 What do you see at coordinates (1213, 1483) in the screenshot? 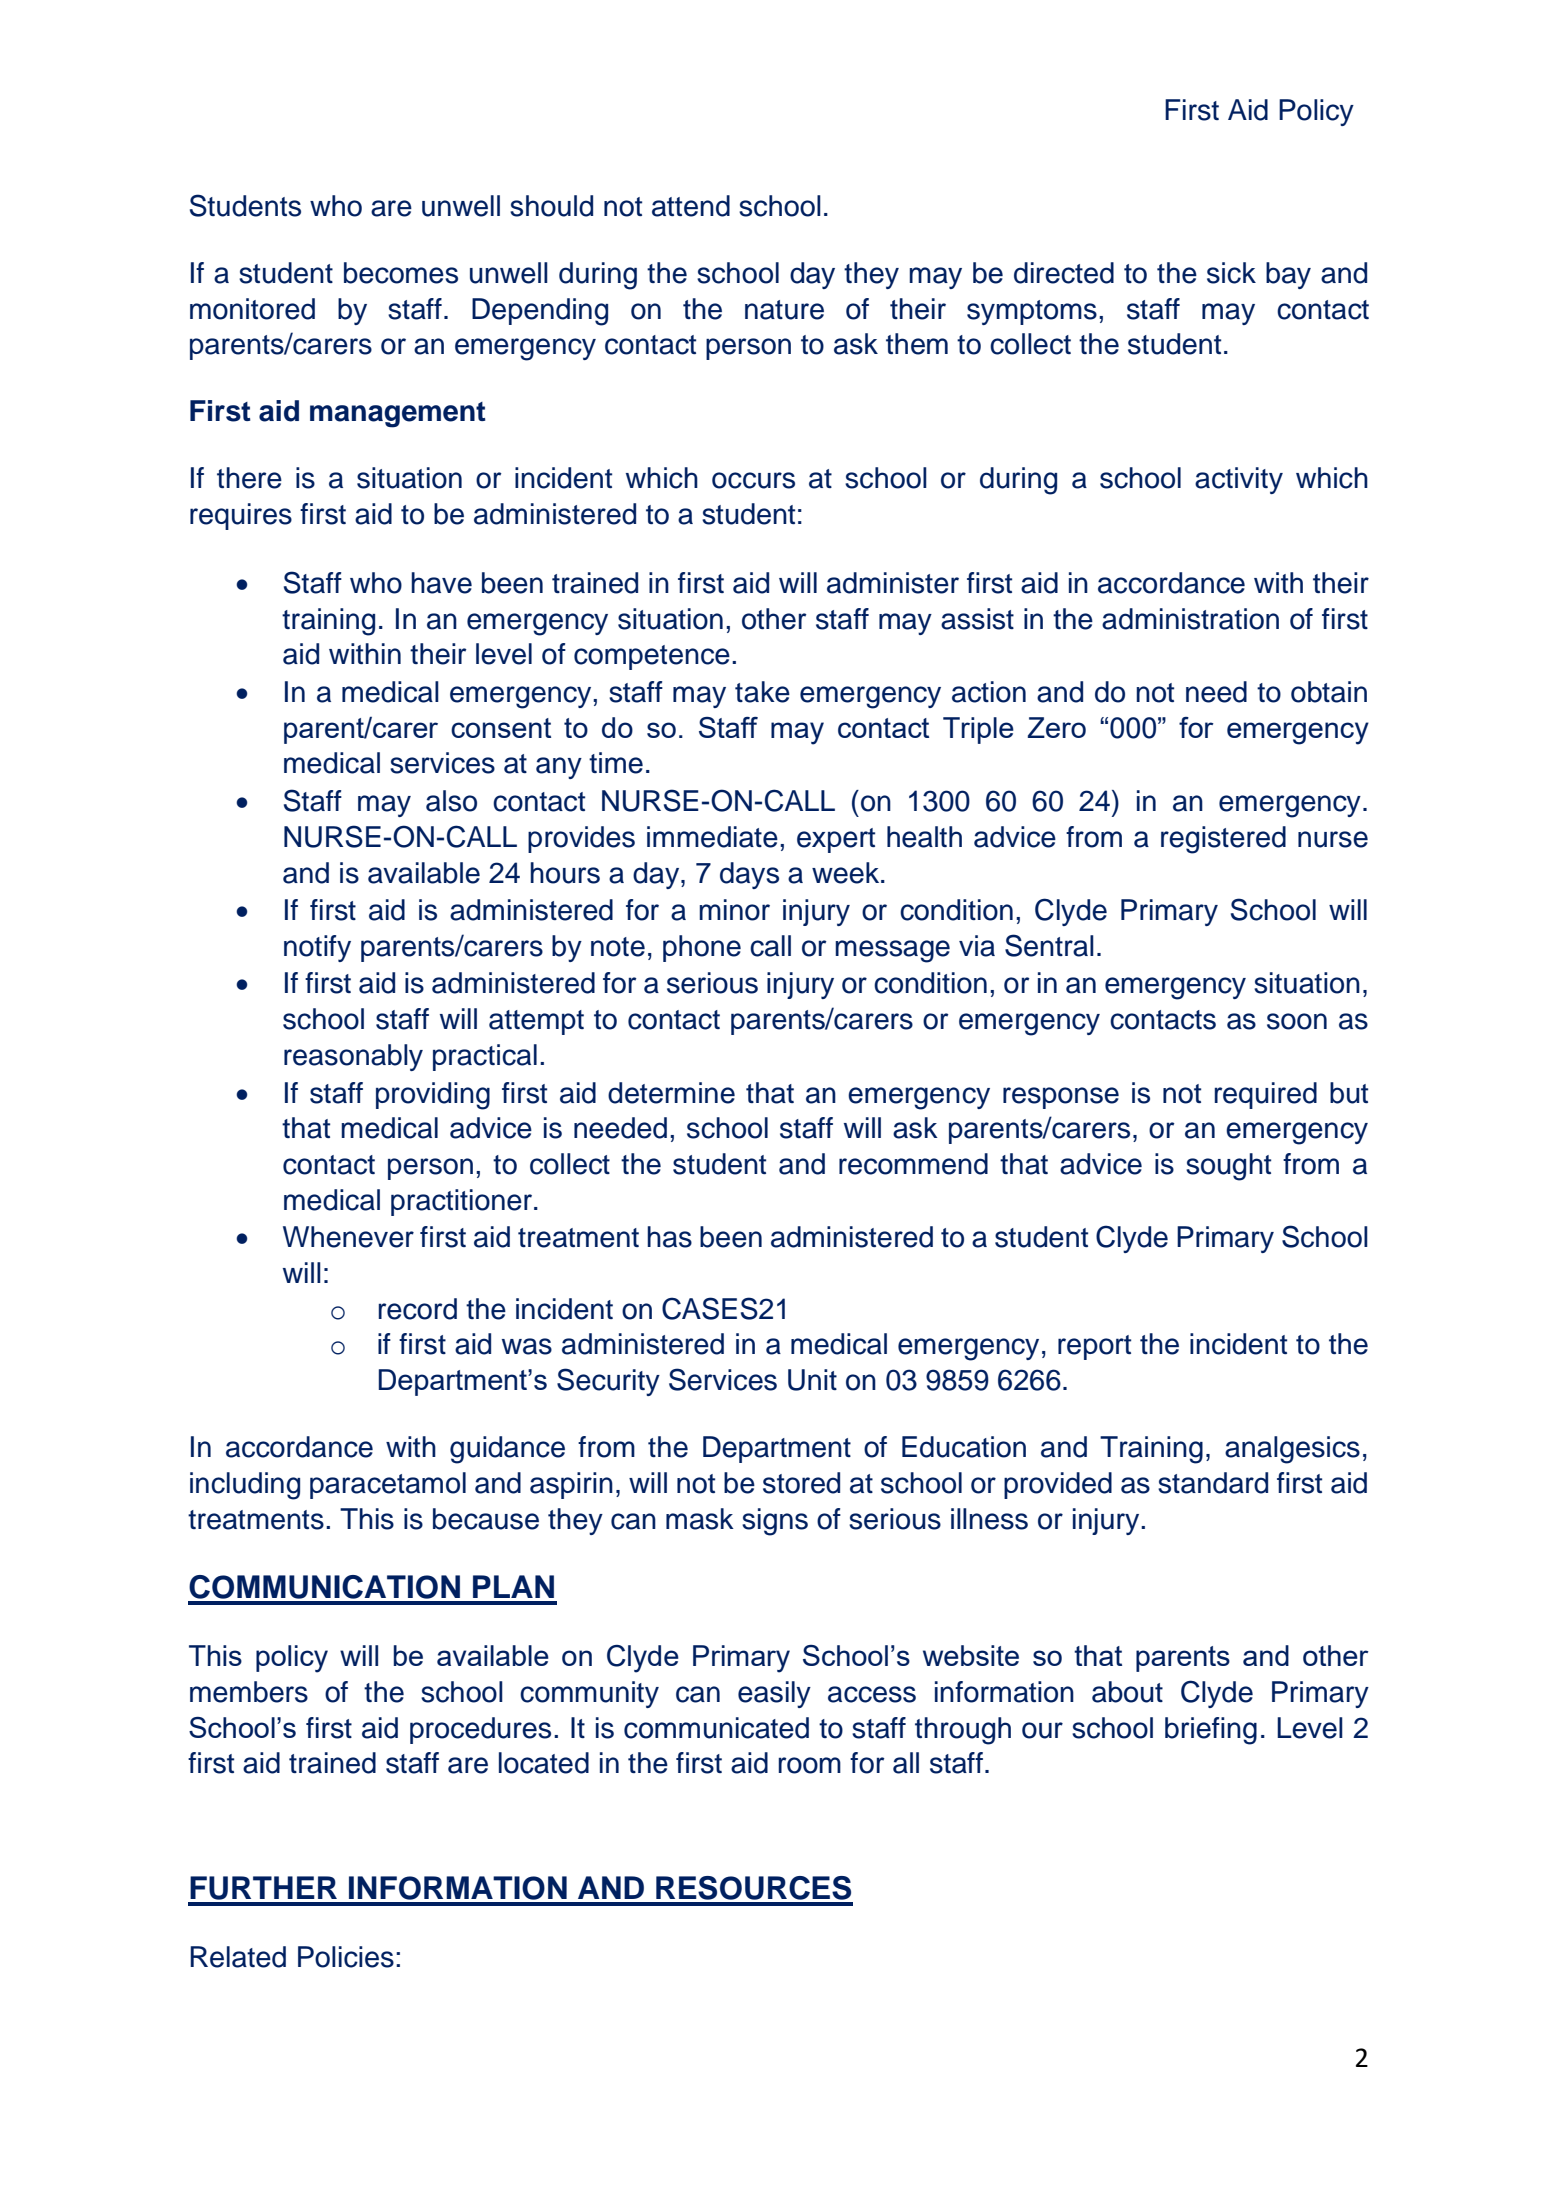
I see `standard` at bounding box center [1213, 1483].
